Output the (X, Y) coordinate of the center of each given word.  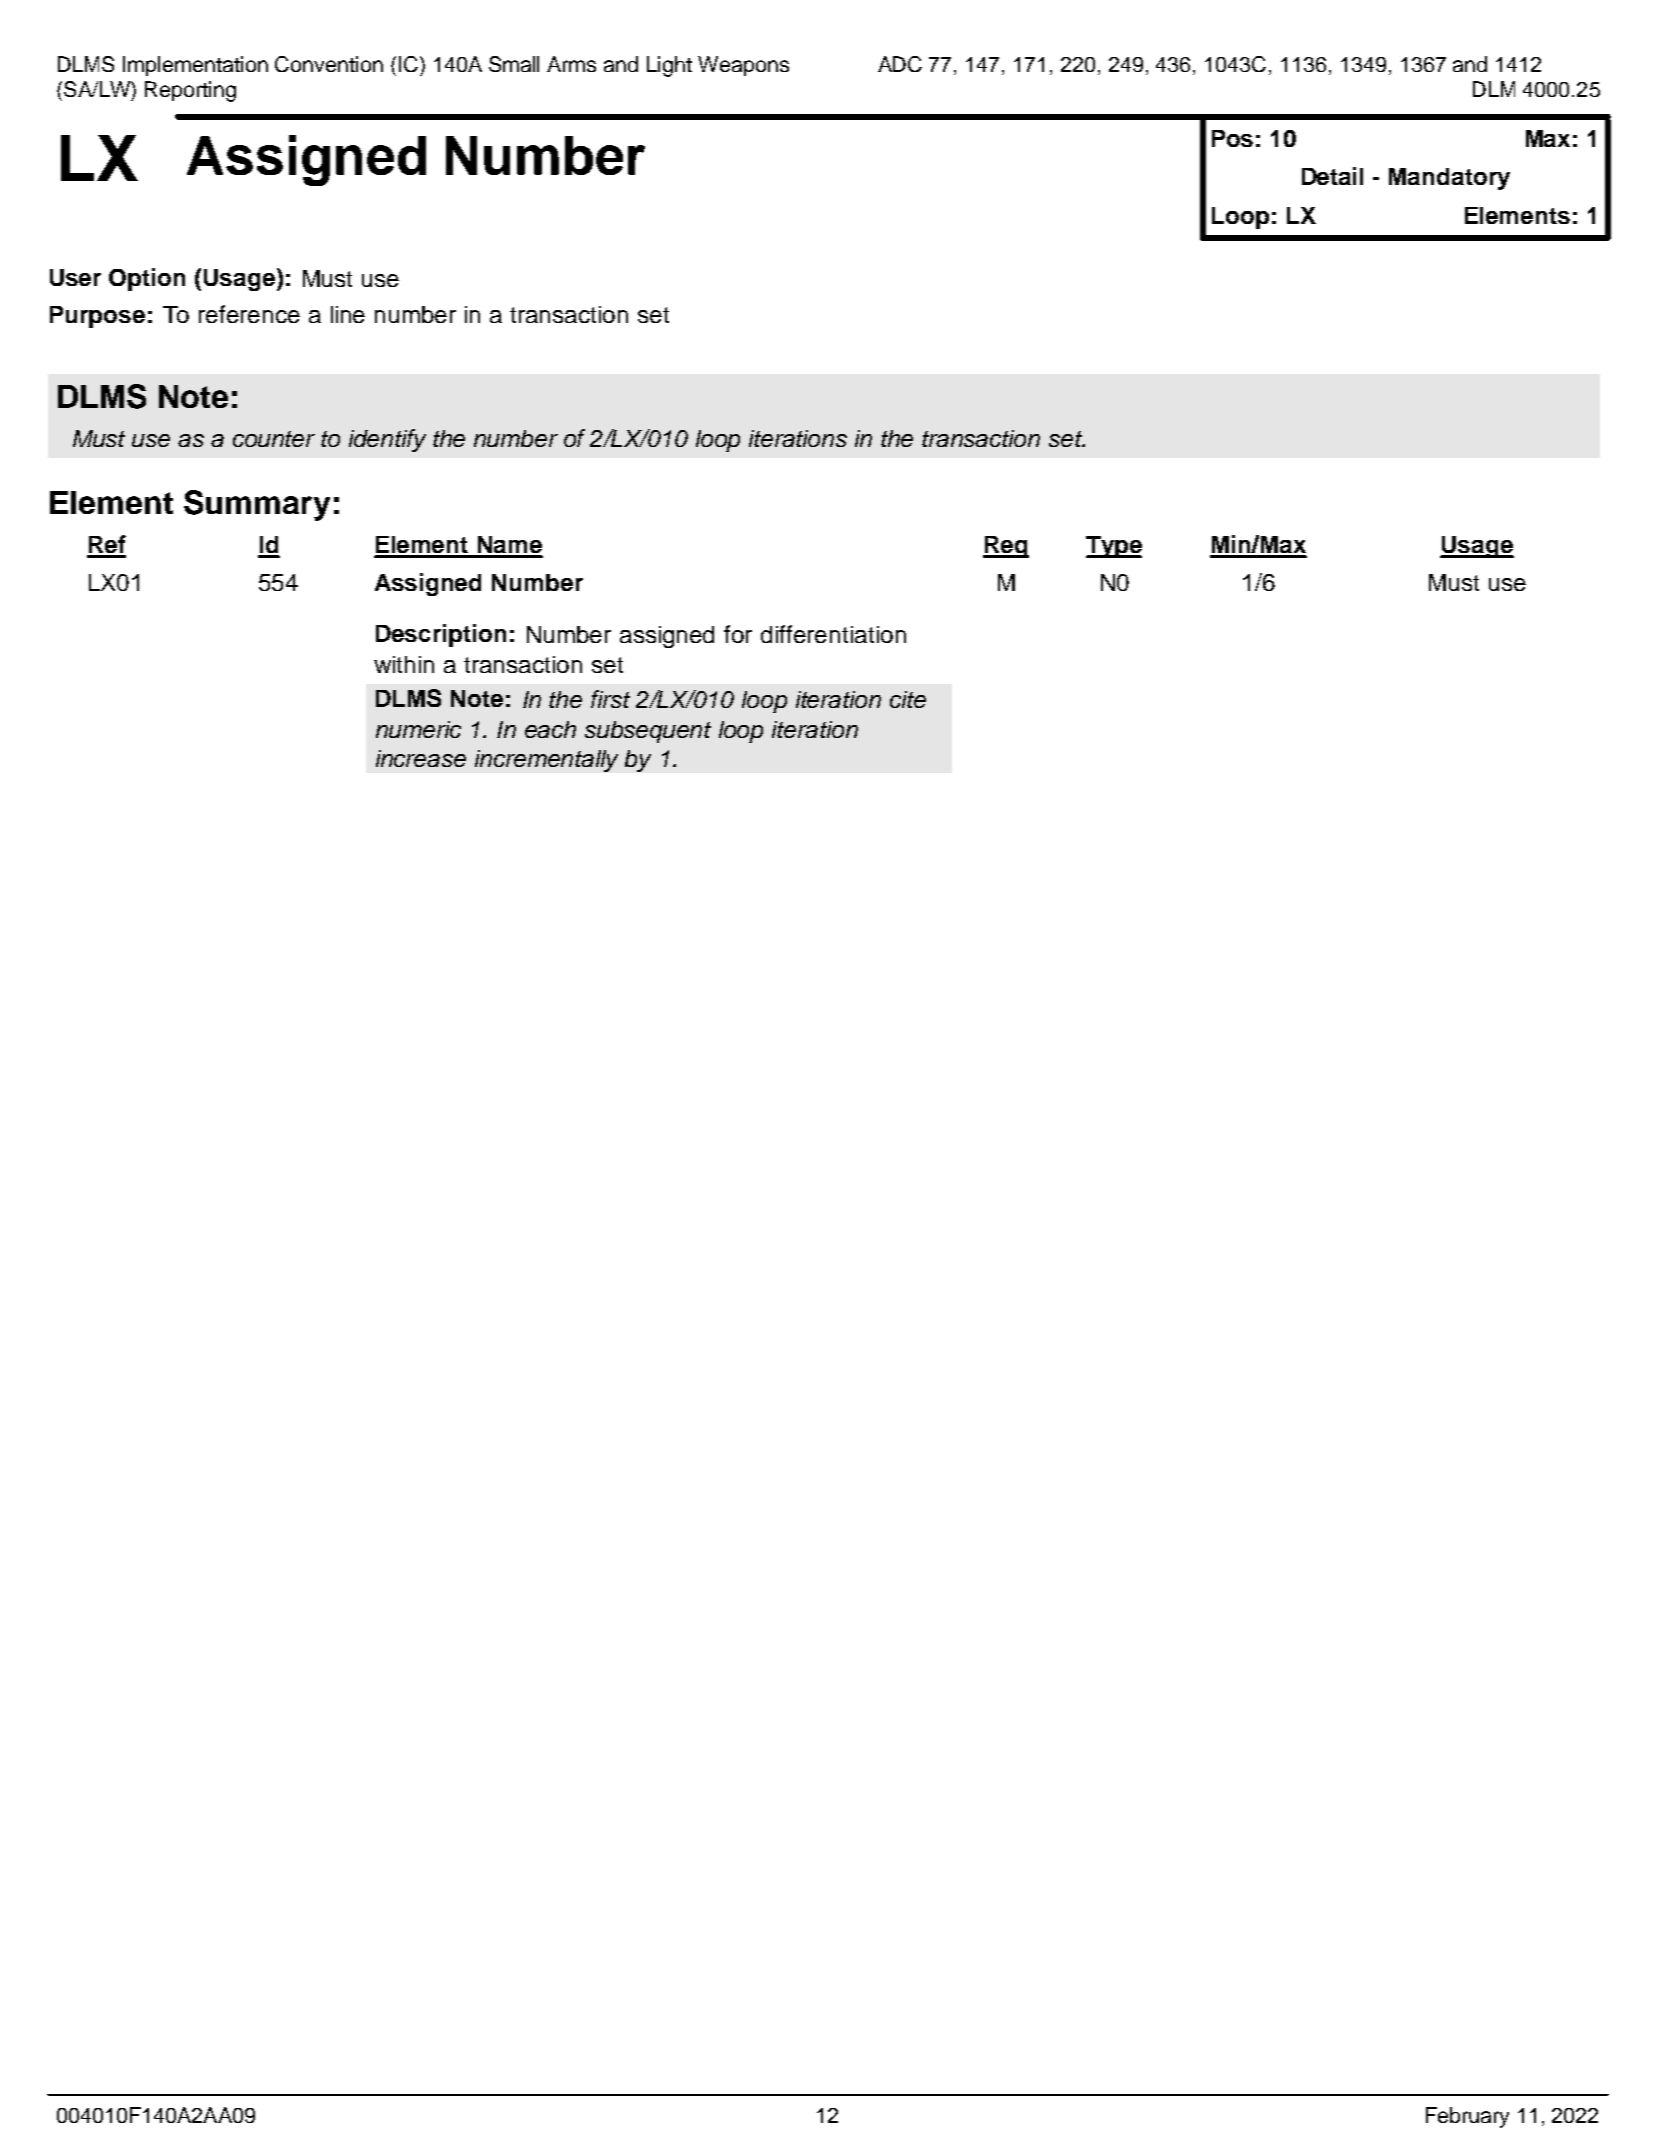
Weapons (743, 66)
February (1467, 2117)
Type (1114, 547)
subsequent (648, 732)
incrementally (546, 761)
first (610, 699)
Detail (1332, 176)
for (738, 634)
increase (421, 758)
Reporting (190, 91)
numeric (418, 729)
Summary (257, 505)
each (550, 729)
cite (908, 699)
